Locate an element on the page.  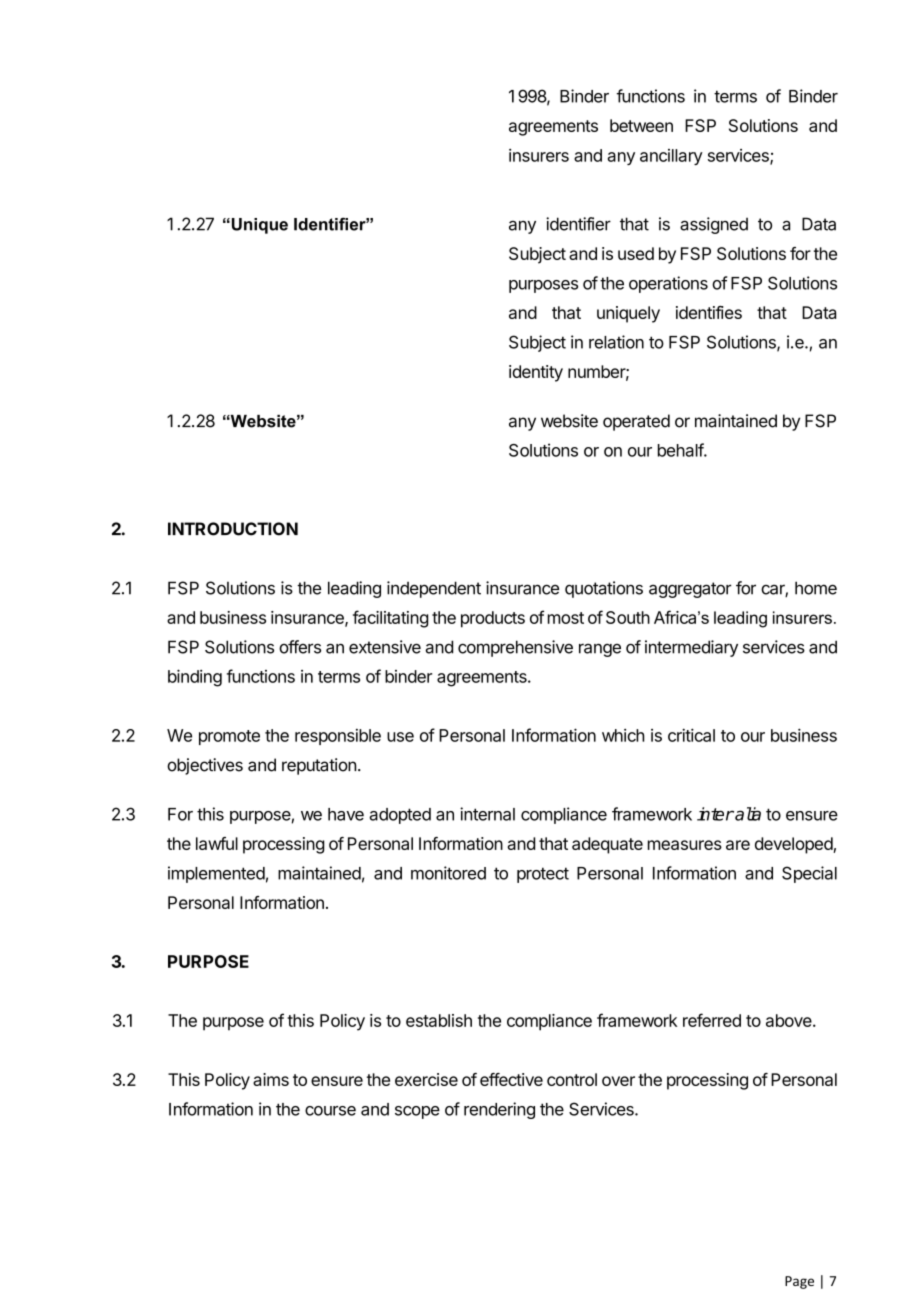
are is located at coordinates (738, 845).
